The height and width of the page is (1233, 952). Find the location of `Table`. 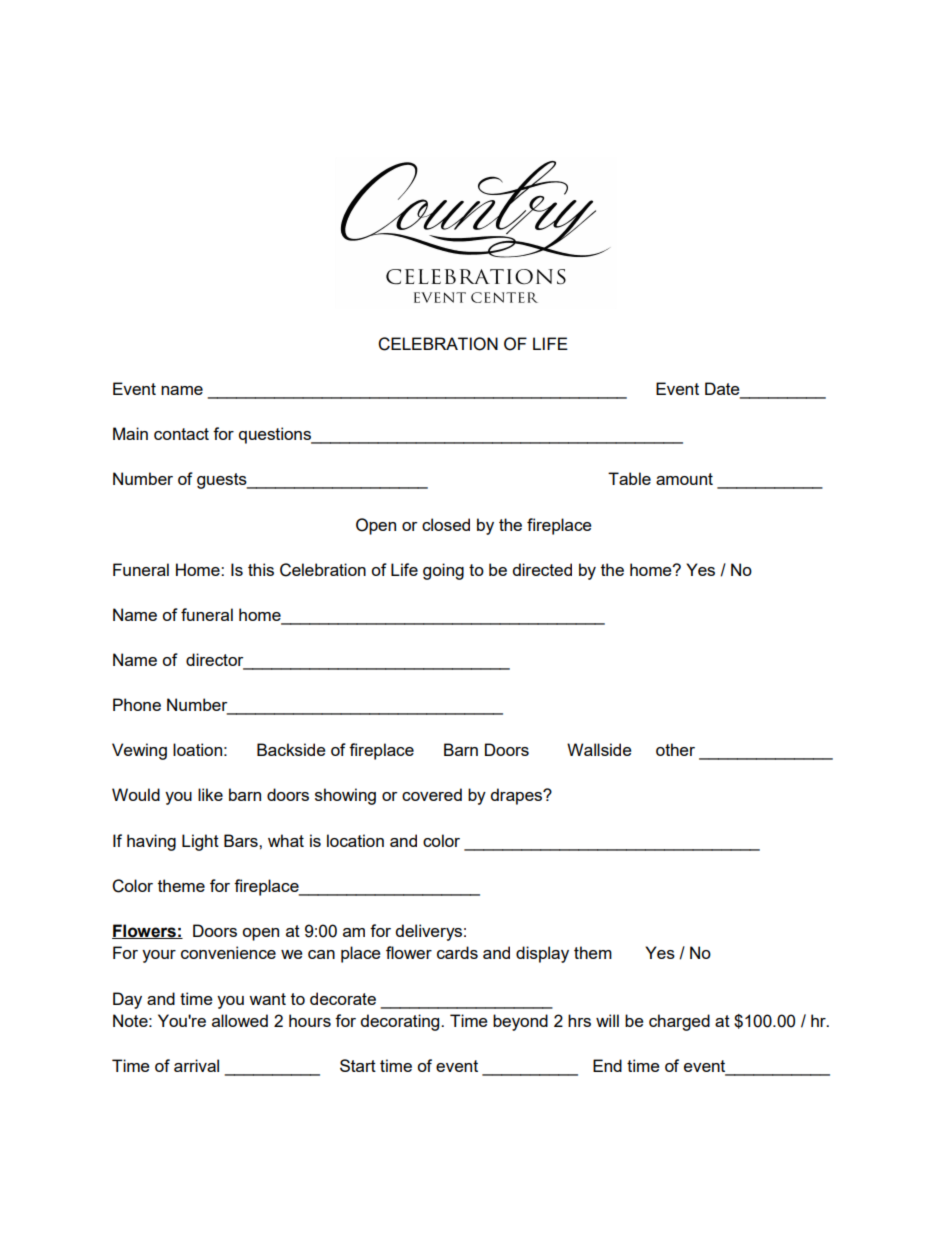

Table is located at coordinates (629, 478).
